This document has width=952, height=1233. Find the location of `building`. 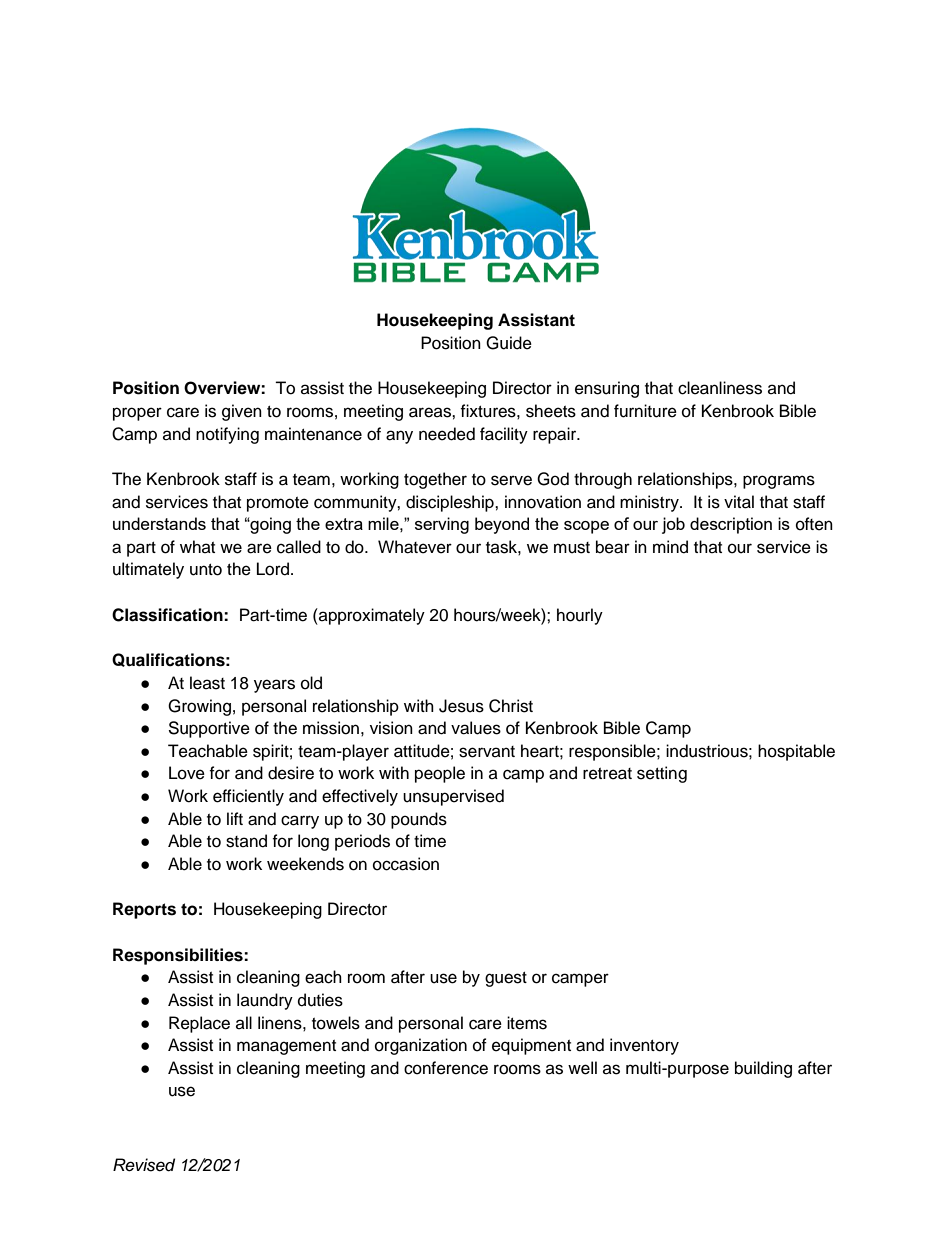

building is located at coordinates (763, 1069).
